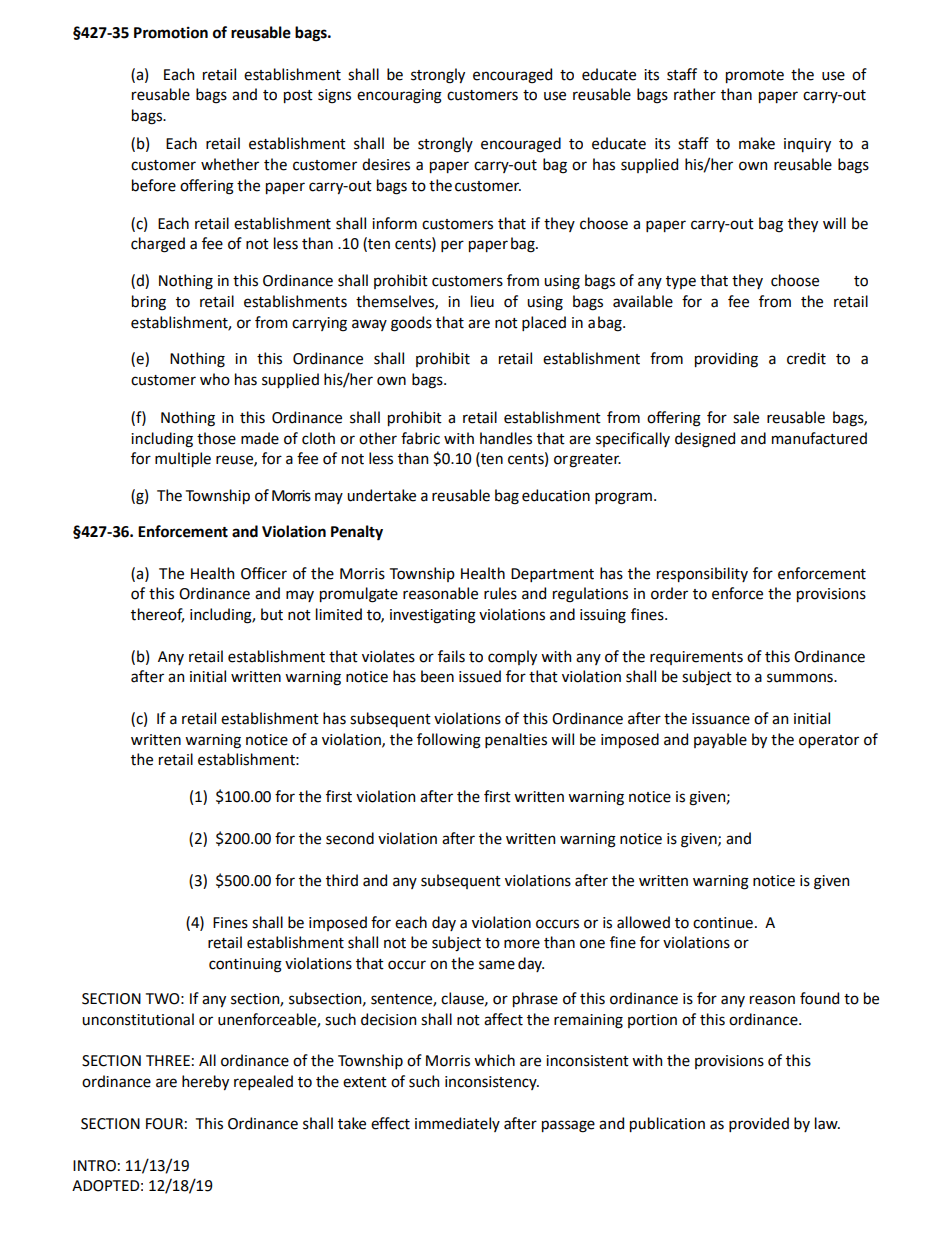  I want to click on continue, so click(723, 923).
